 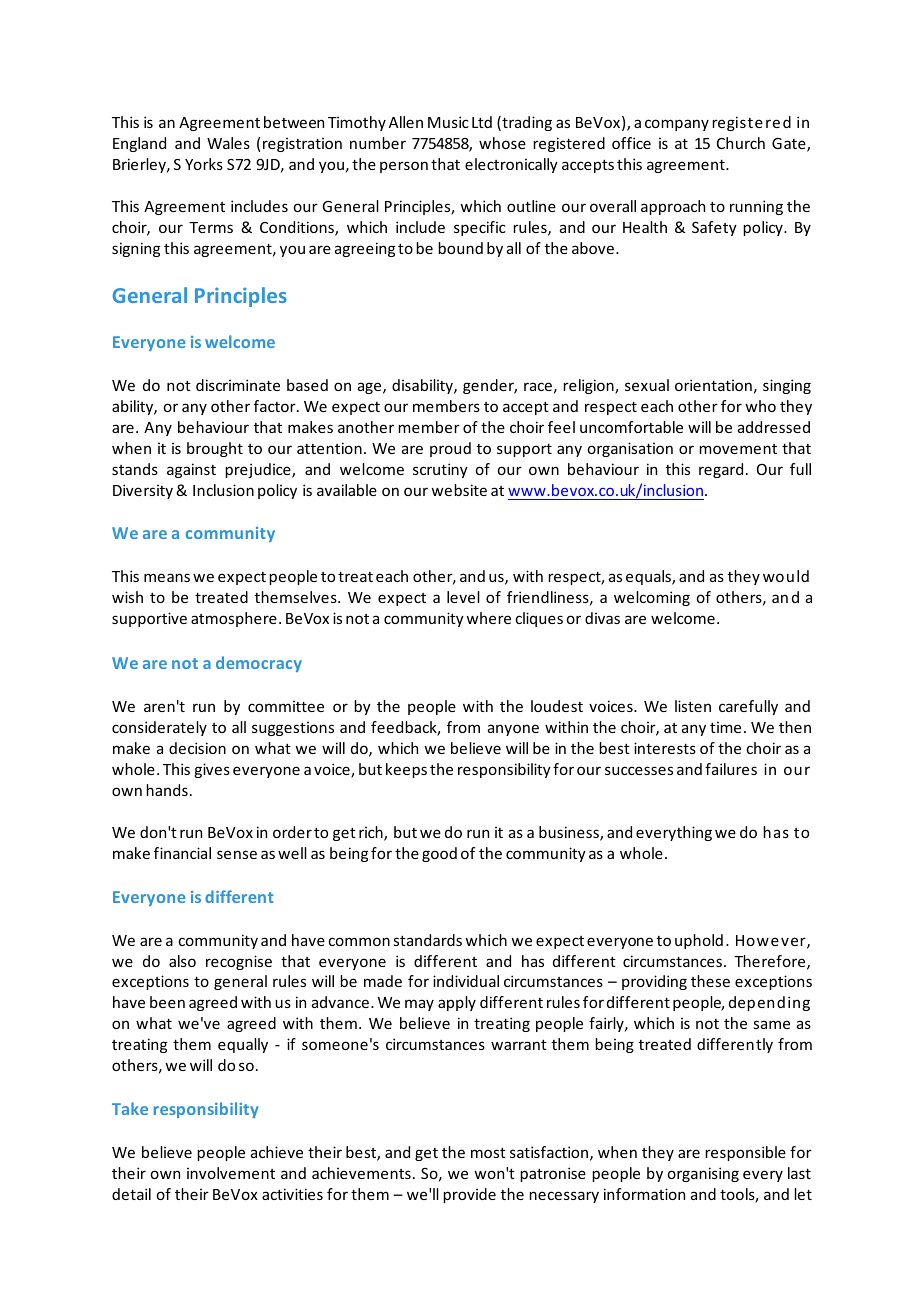 What do you see at coordinates (741, 143) in the screenshot?
I see `Church` at bounding box center [741, 143].
